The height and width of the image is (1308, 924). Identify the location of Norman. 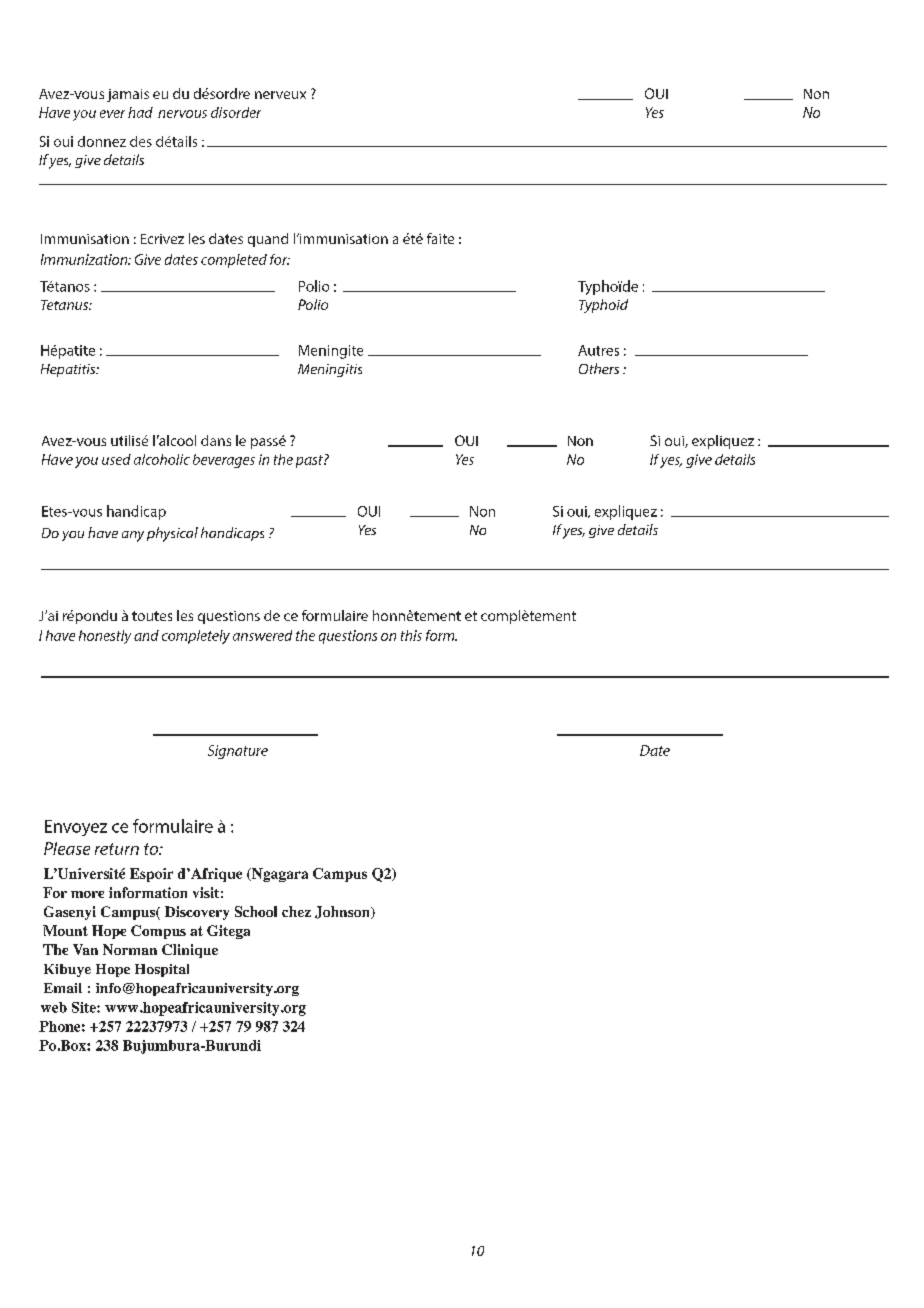
(130, 949).
